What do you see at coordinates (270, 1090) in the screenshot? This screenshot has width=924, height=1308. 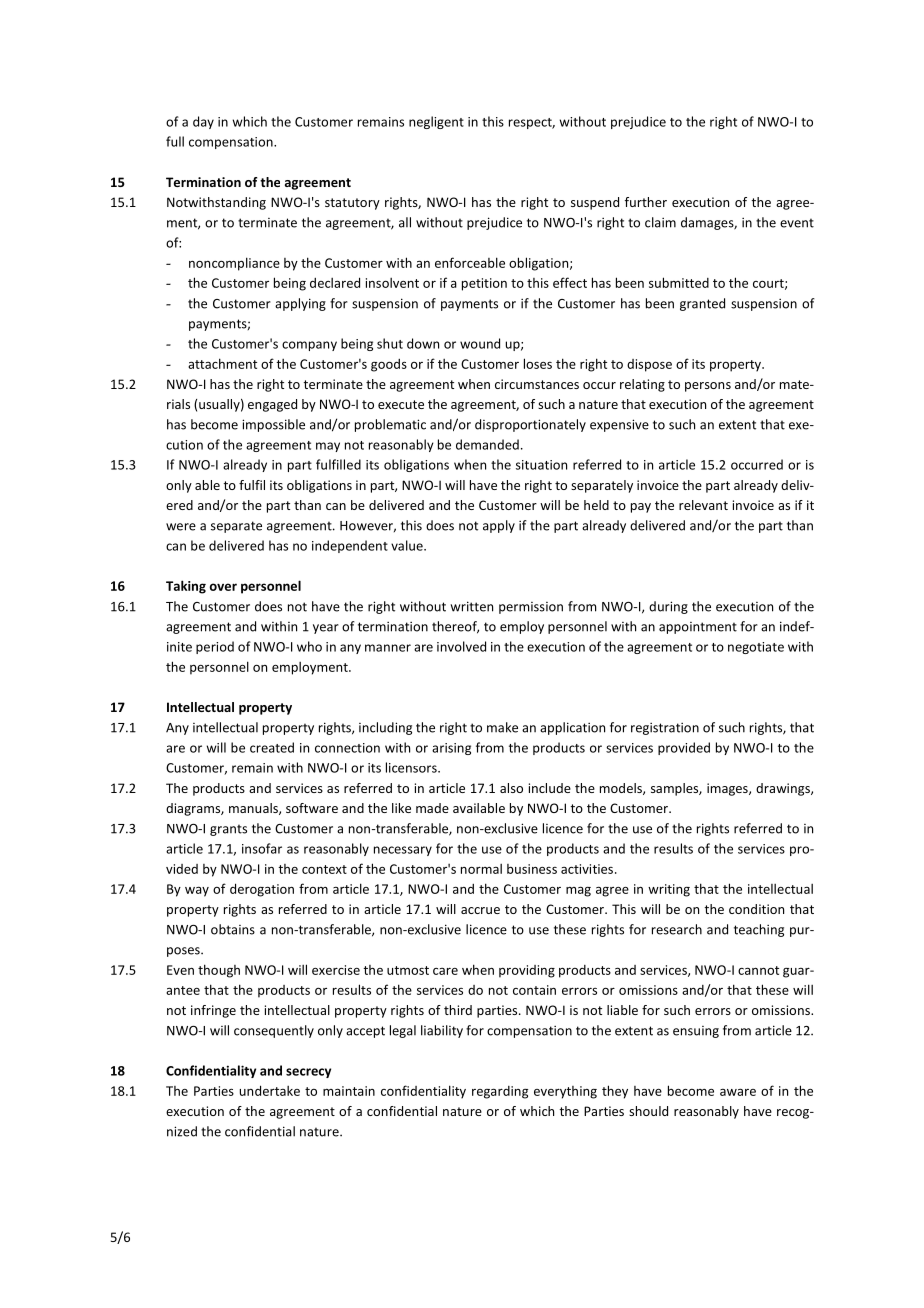 I see `undertake` at bounding box center [270, 1090].
